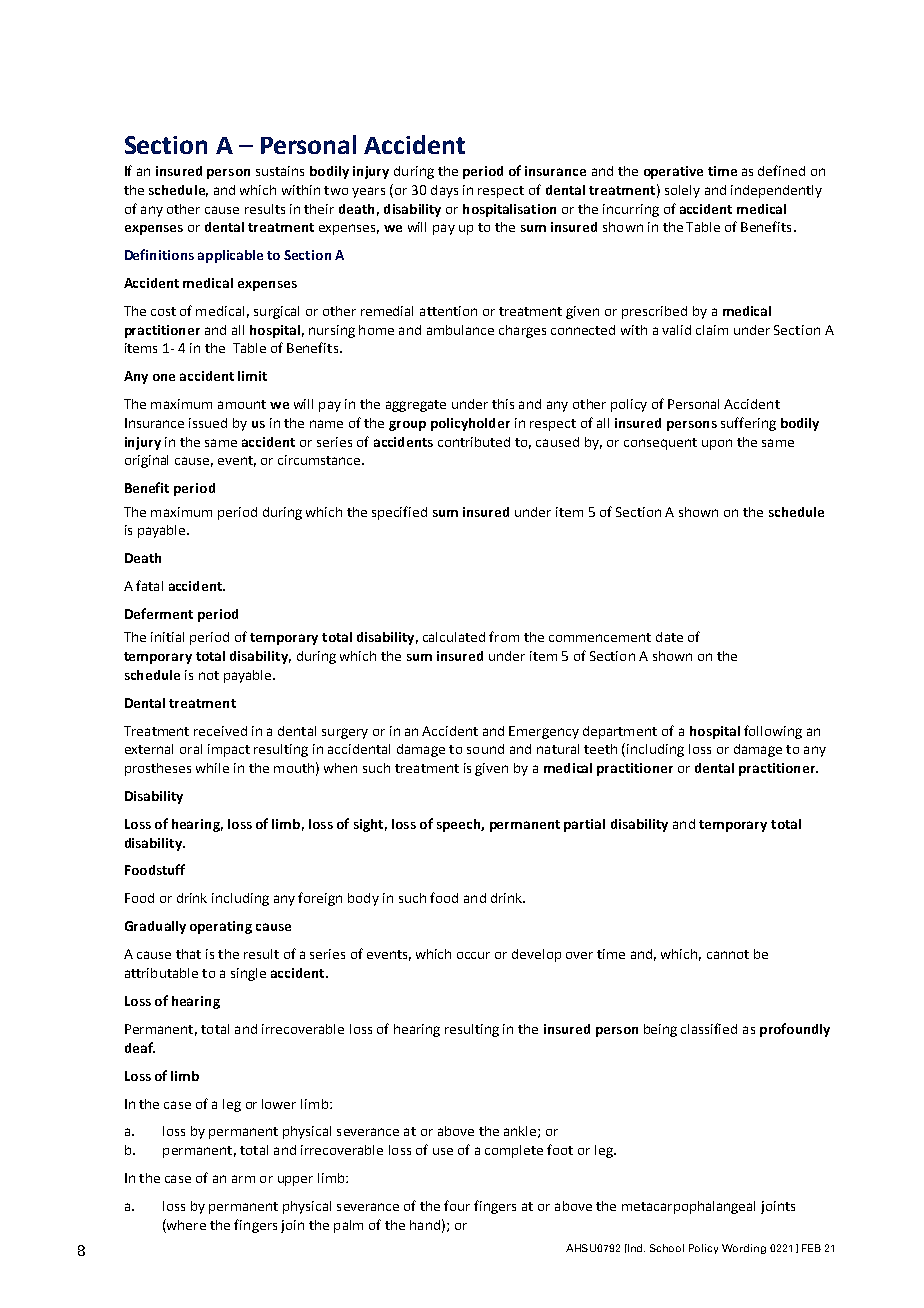  What do you see at coordinates (444, 191) in the page?
I see `days` at bounding box center [444, 191].
